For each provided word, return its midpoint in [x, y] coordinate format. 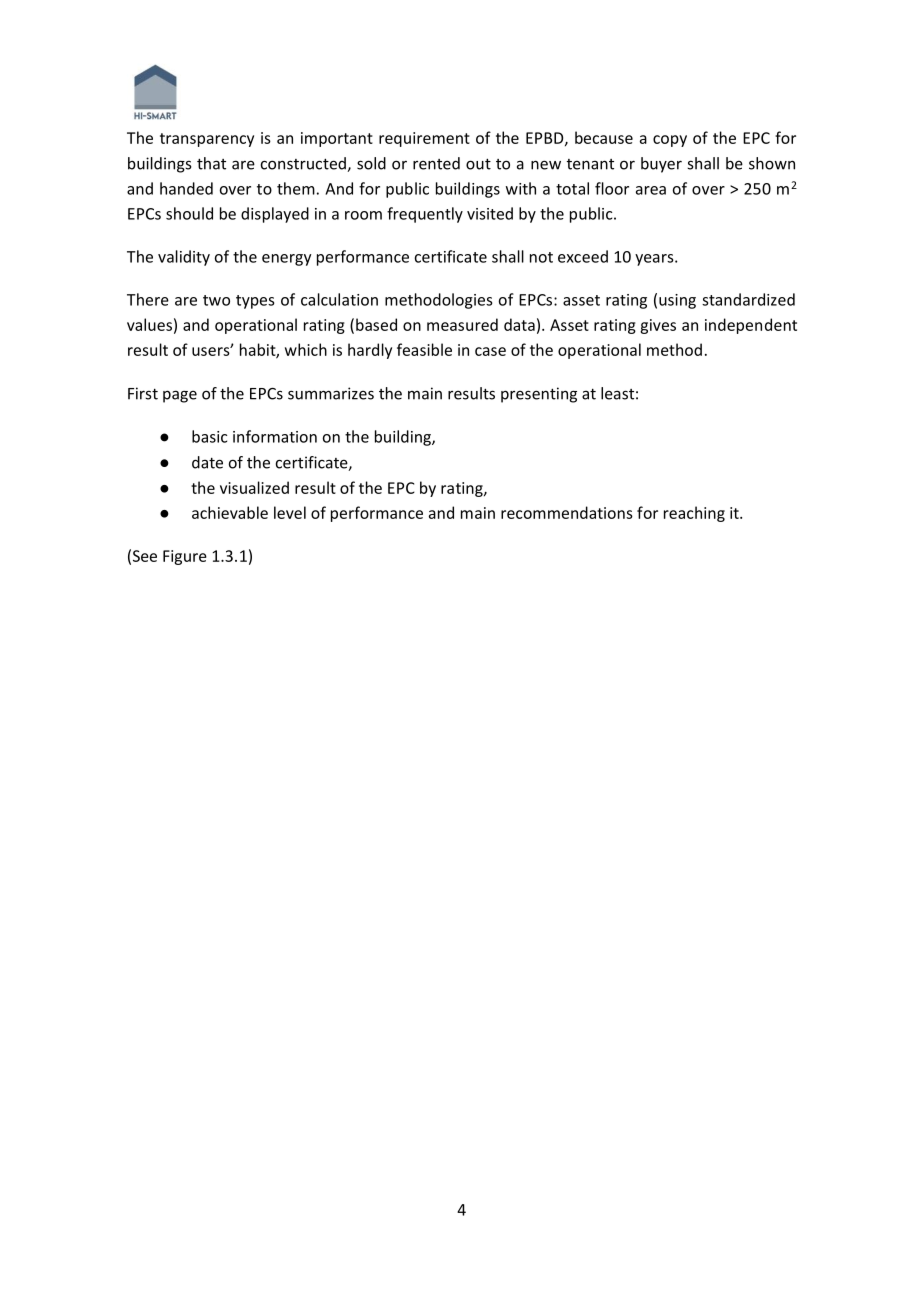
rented [436, 163]
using [677, 301]
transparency [207, 140]
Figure [185, 557]
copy [670, 141]
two [216, 300]
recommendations [567, 512]
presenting [539, 395]
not [541, 257]
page [180, 396]
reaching [694, 514]
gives [658, 326]
